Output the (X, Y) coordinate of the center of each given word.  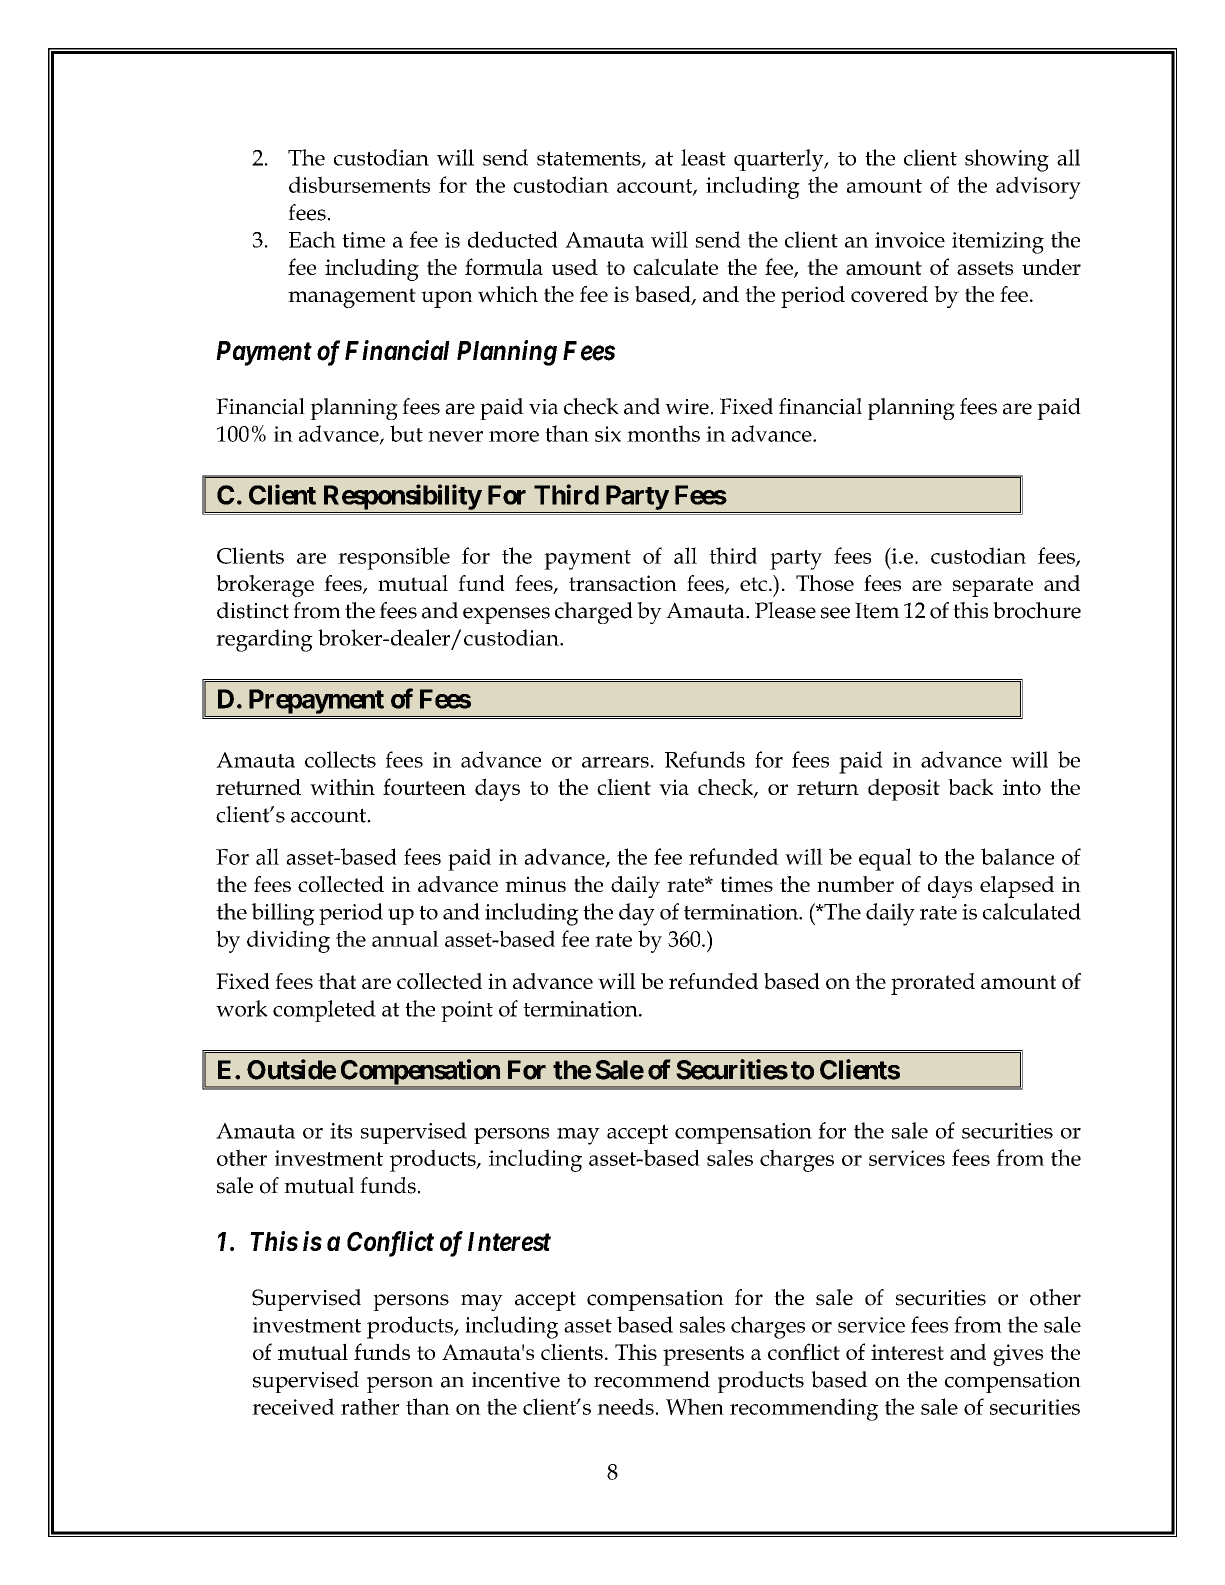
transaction (623, 583)
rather (370, 1406)
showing (1007, 160)
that (337, 981)
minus (535, 884)
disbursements (359, 184)
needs (625, 1406)
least (703, 157)
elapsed (1017, 887)
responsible (394, 558)
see (835, 613)
